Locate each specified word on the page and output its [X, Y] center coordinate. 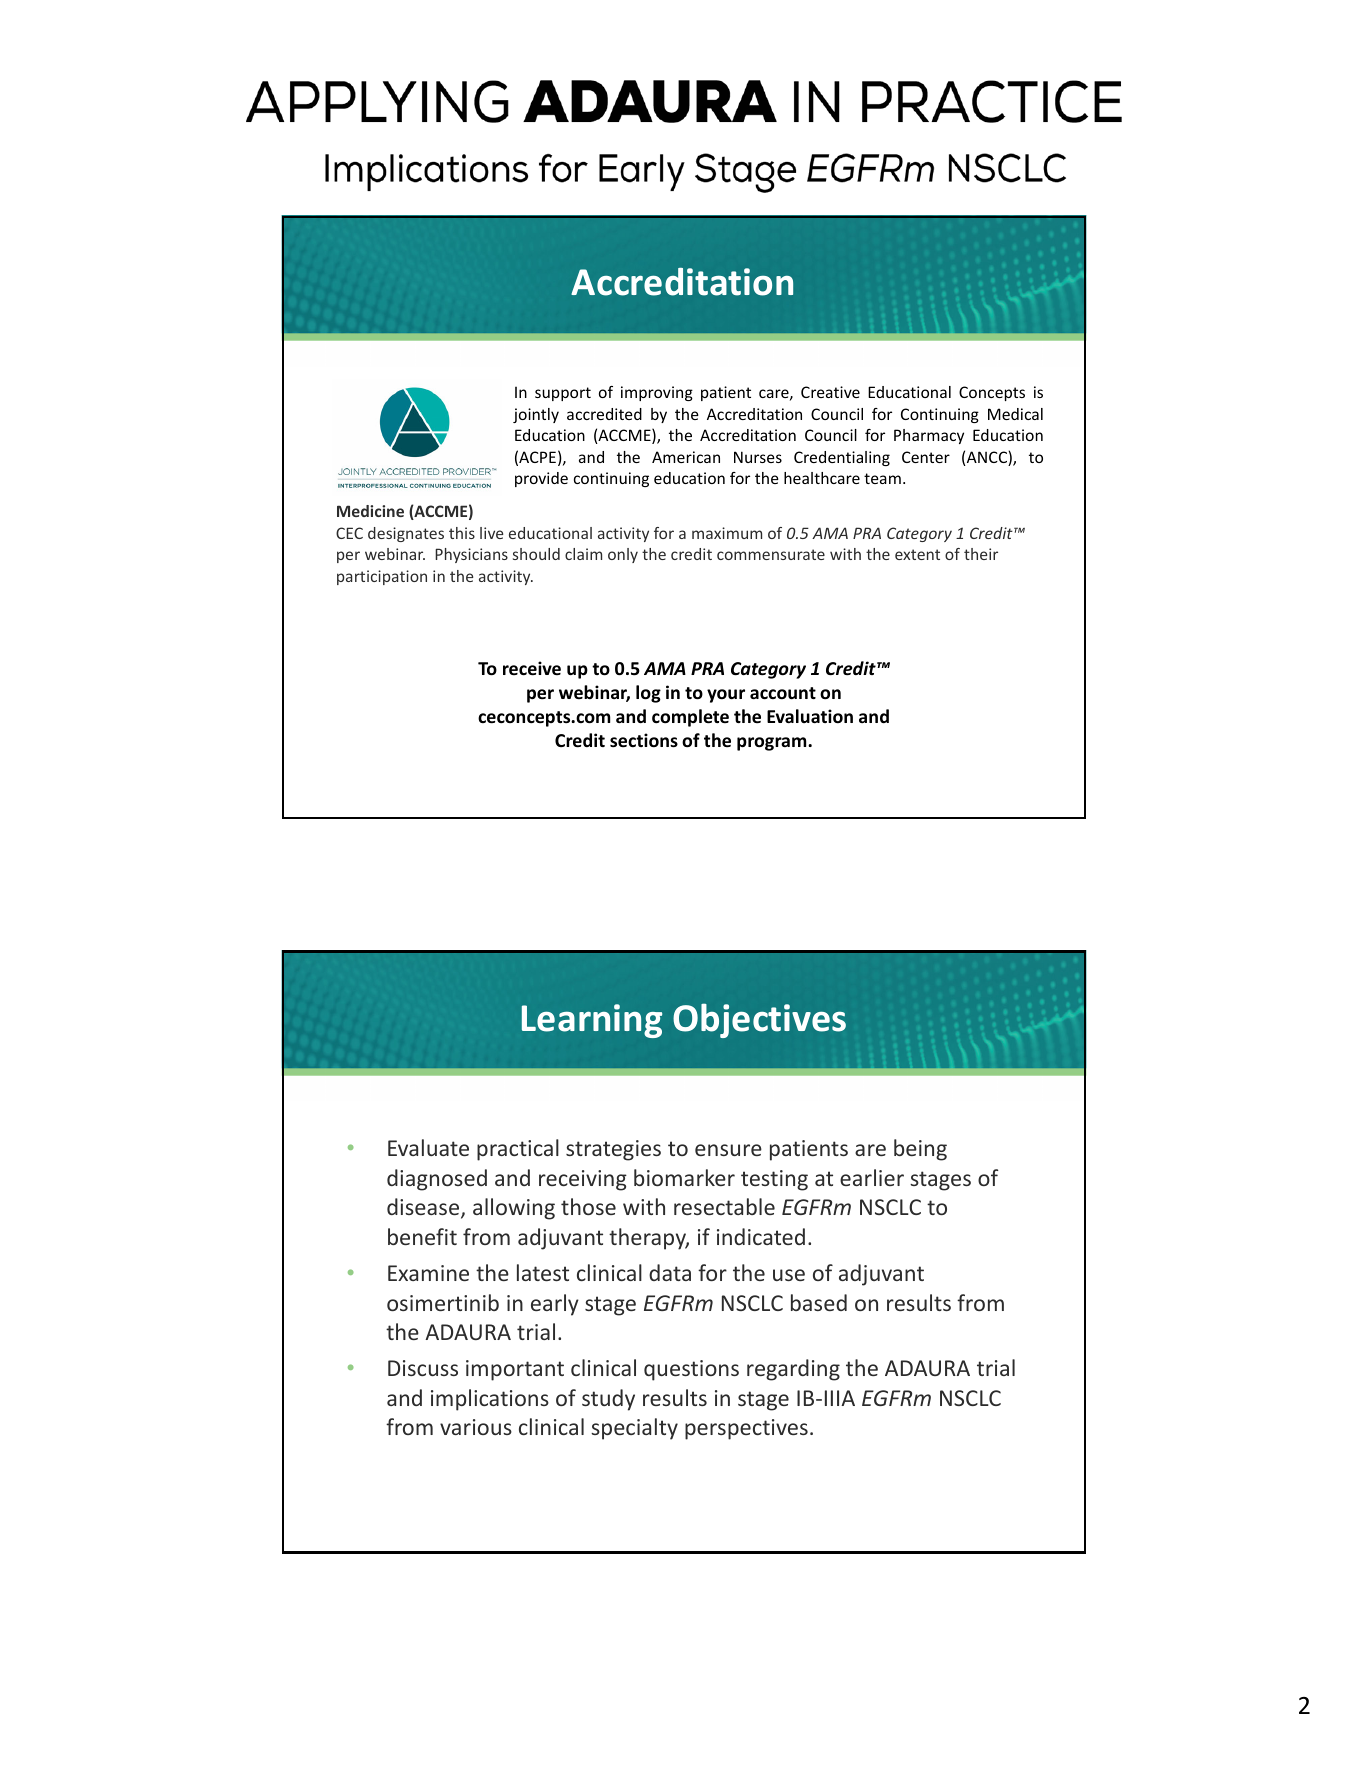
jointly [536, 415]
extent [917, 554]
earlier [872, 1177]
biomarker [684, 1177]
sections [644, 740]
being [920, 1150]
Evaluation [810, 716]
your [726, 696]
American [686, 457]
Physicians [471, 555]
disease [424, 1208]
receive [532, 668]
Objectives [759, 1020]
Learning [592, 1021]
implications [490, 1400]
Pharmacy [929, 436]
